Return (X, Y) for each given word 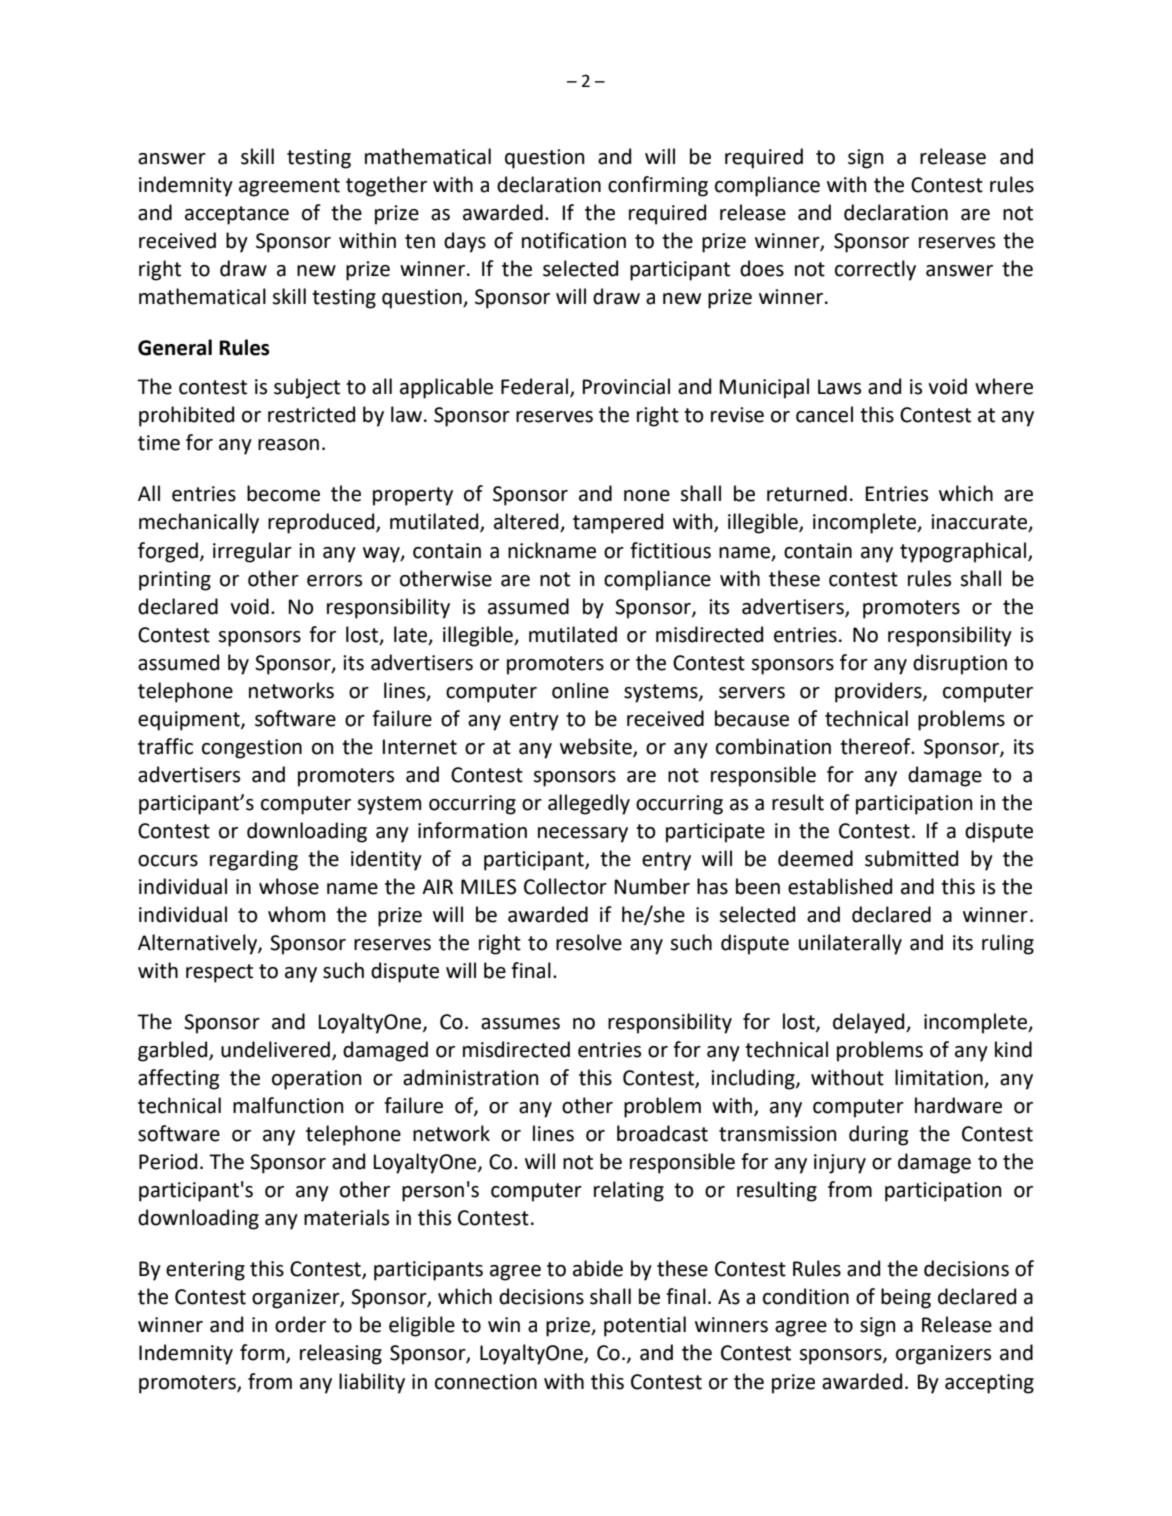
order (300, 1324)
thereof (876, 746)
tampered (618, 523)
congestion (252, 749)
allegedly (589, 804)
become (283, 493)
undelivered (275, 1049)
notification (574, 240)
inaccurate (980, 523)
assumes (520, 1024)
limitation (940, 1078)
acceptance (237, 215)
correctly (875, 270)
